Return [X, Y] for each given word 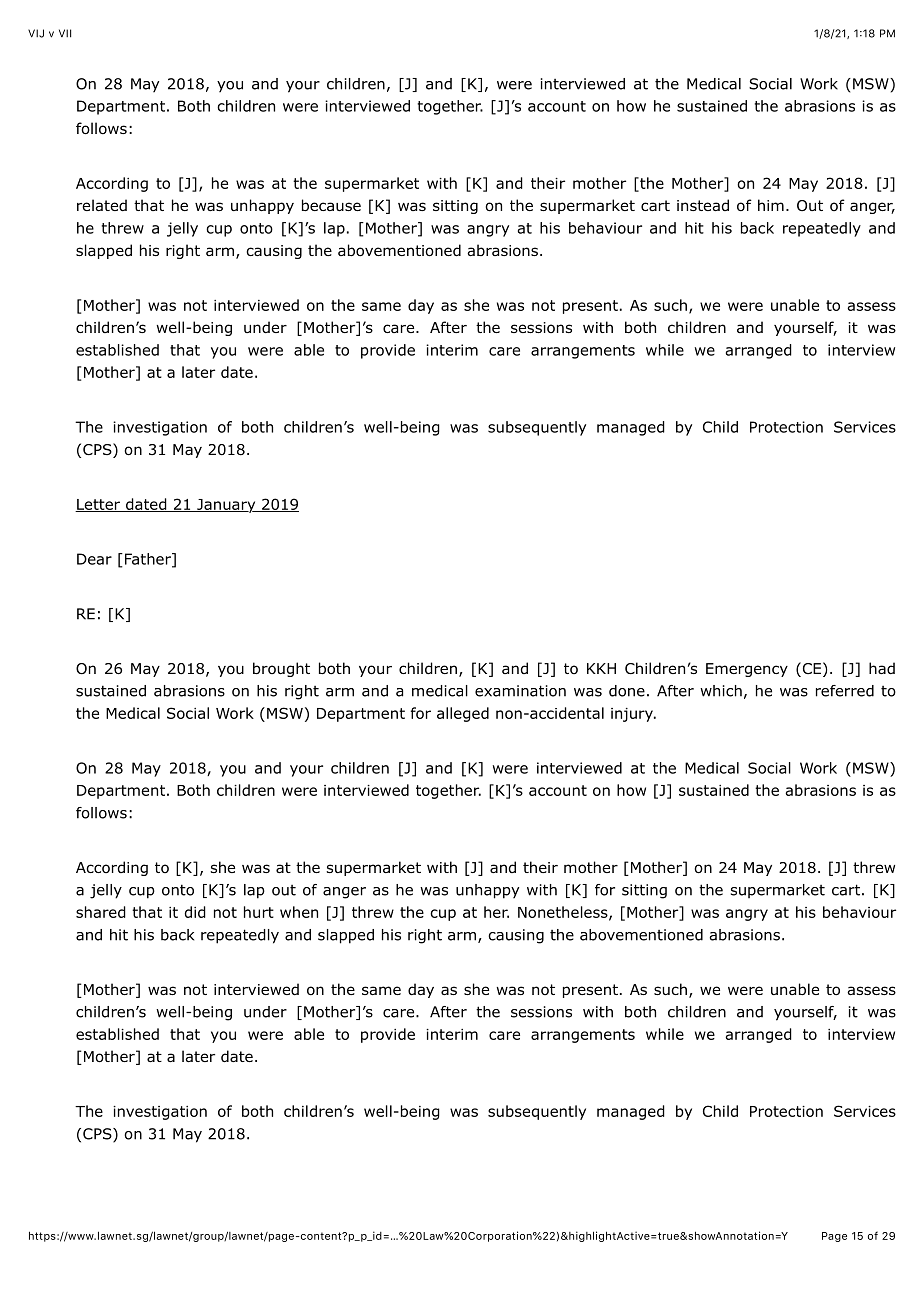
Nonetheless [564, 913]
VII [65, 33]
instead [703, 205]
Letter [98, 505]
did [195, 912]
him [771, 205]
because [331, 205]
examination [520, 691]
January [226, 506]
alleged [463, 714]
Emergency [747, 670]
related [102, 205]
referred [845, 691]
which [721, 691]
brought [281, 669]
